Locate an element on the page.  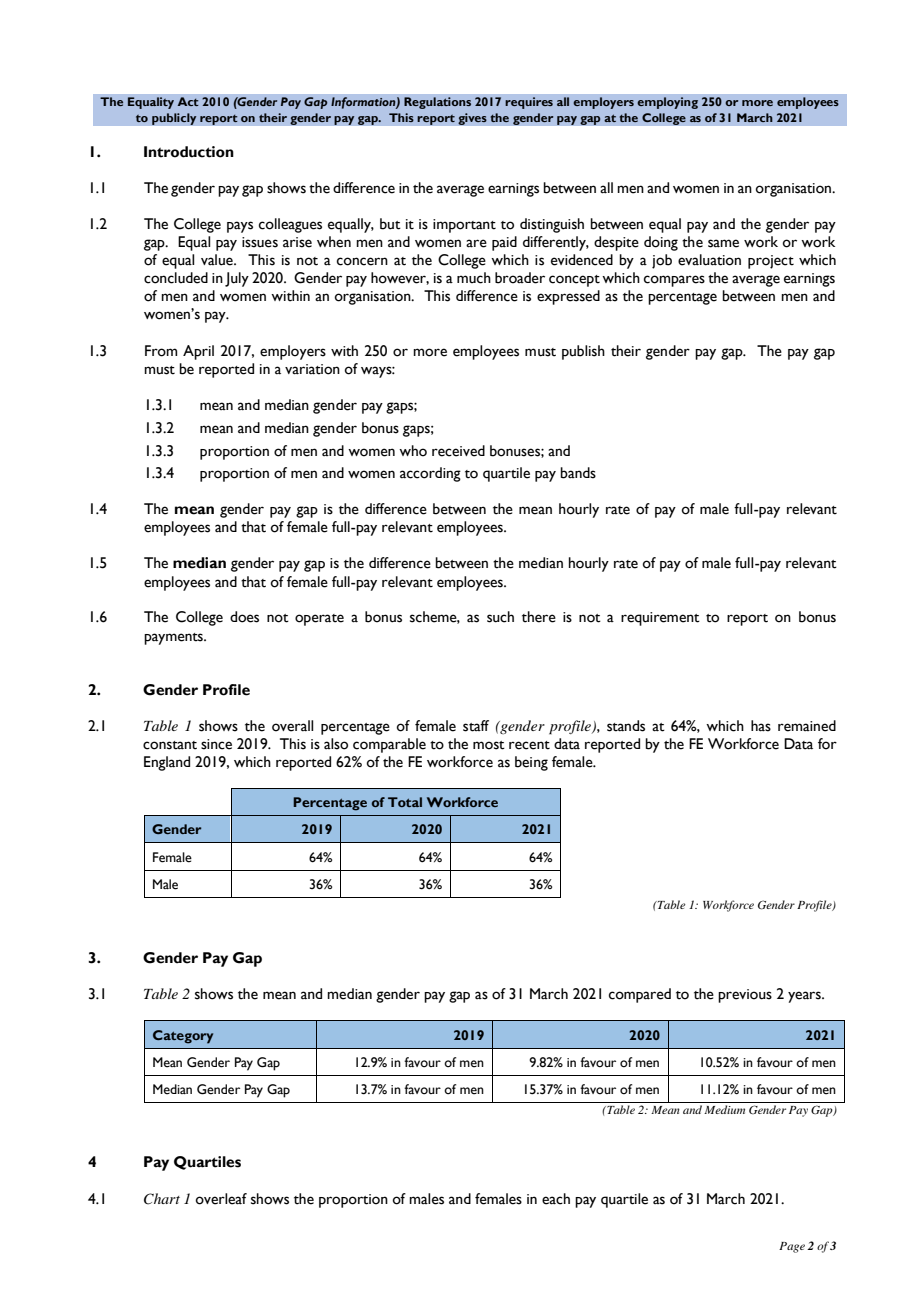
each is located at coordinates (556, 1199).
